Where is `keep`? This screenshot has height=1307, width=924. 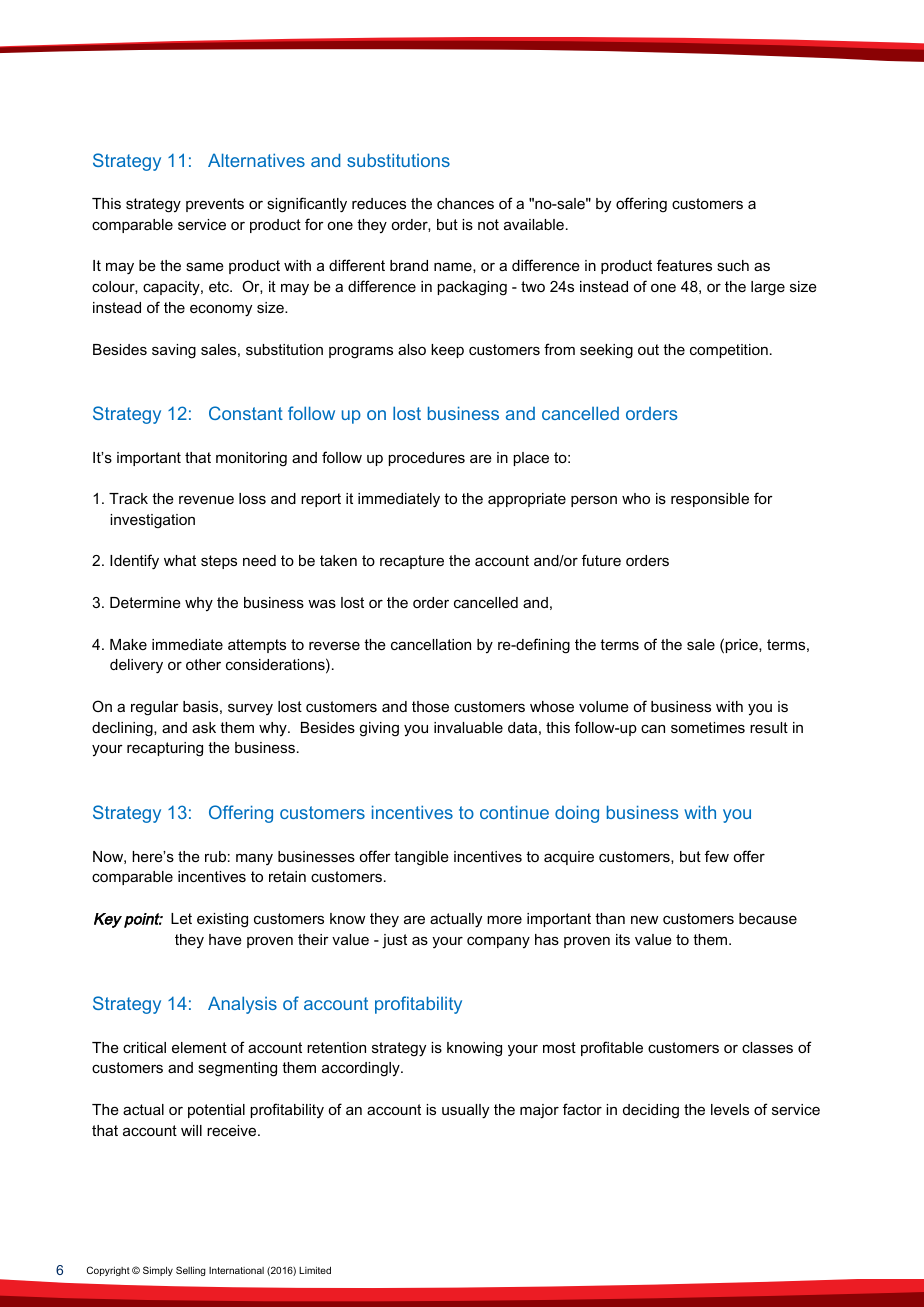
keep is located at coordinates (447, 351).
